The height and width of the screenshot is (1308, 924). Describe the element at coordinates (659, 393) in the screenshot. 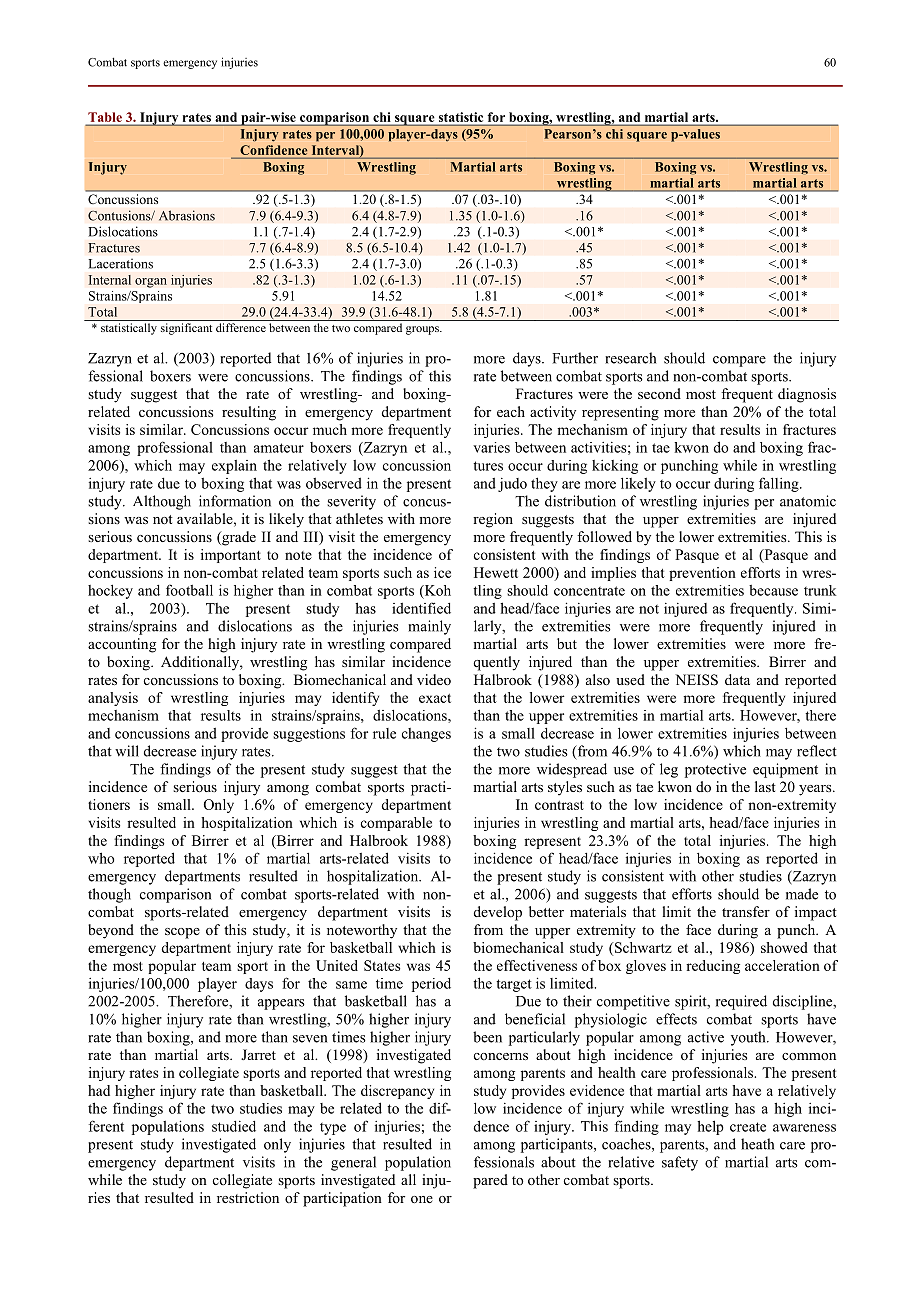

I see `second` at that location.
